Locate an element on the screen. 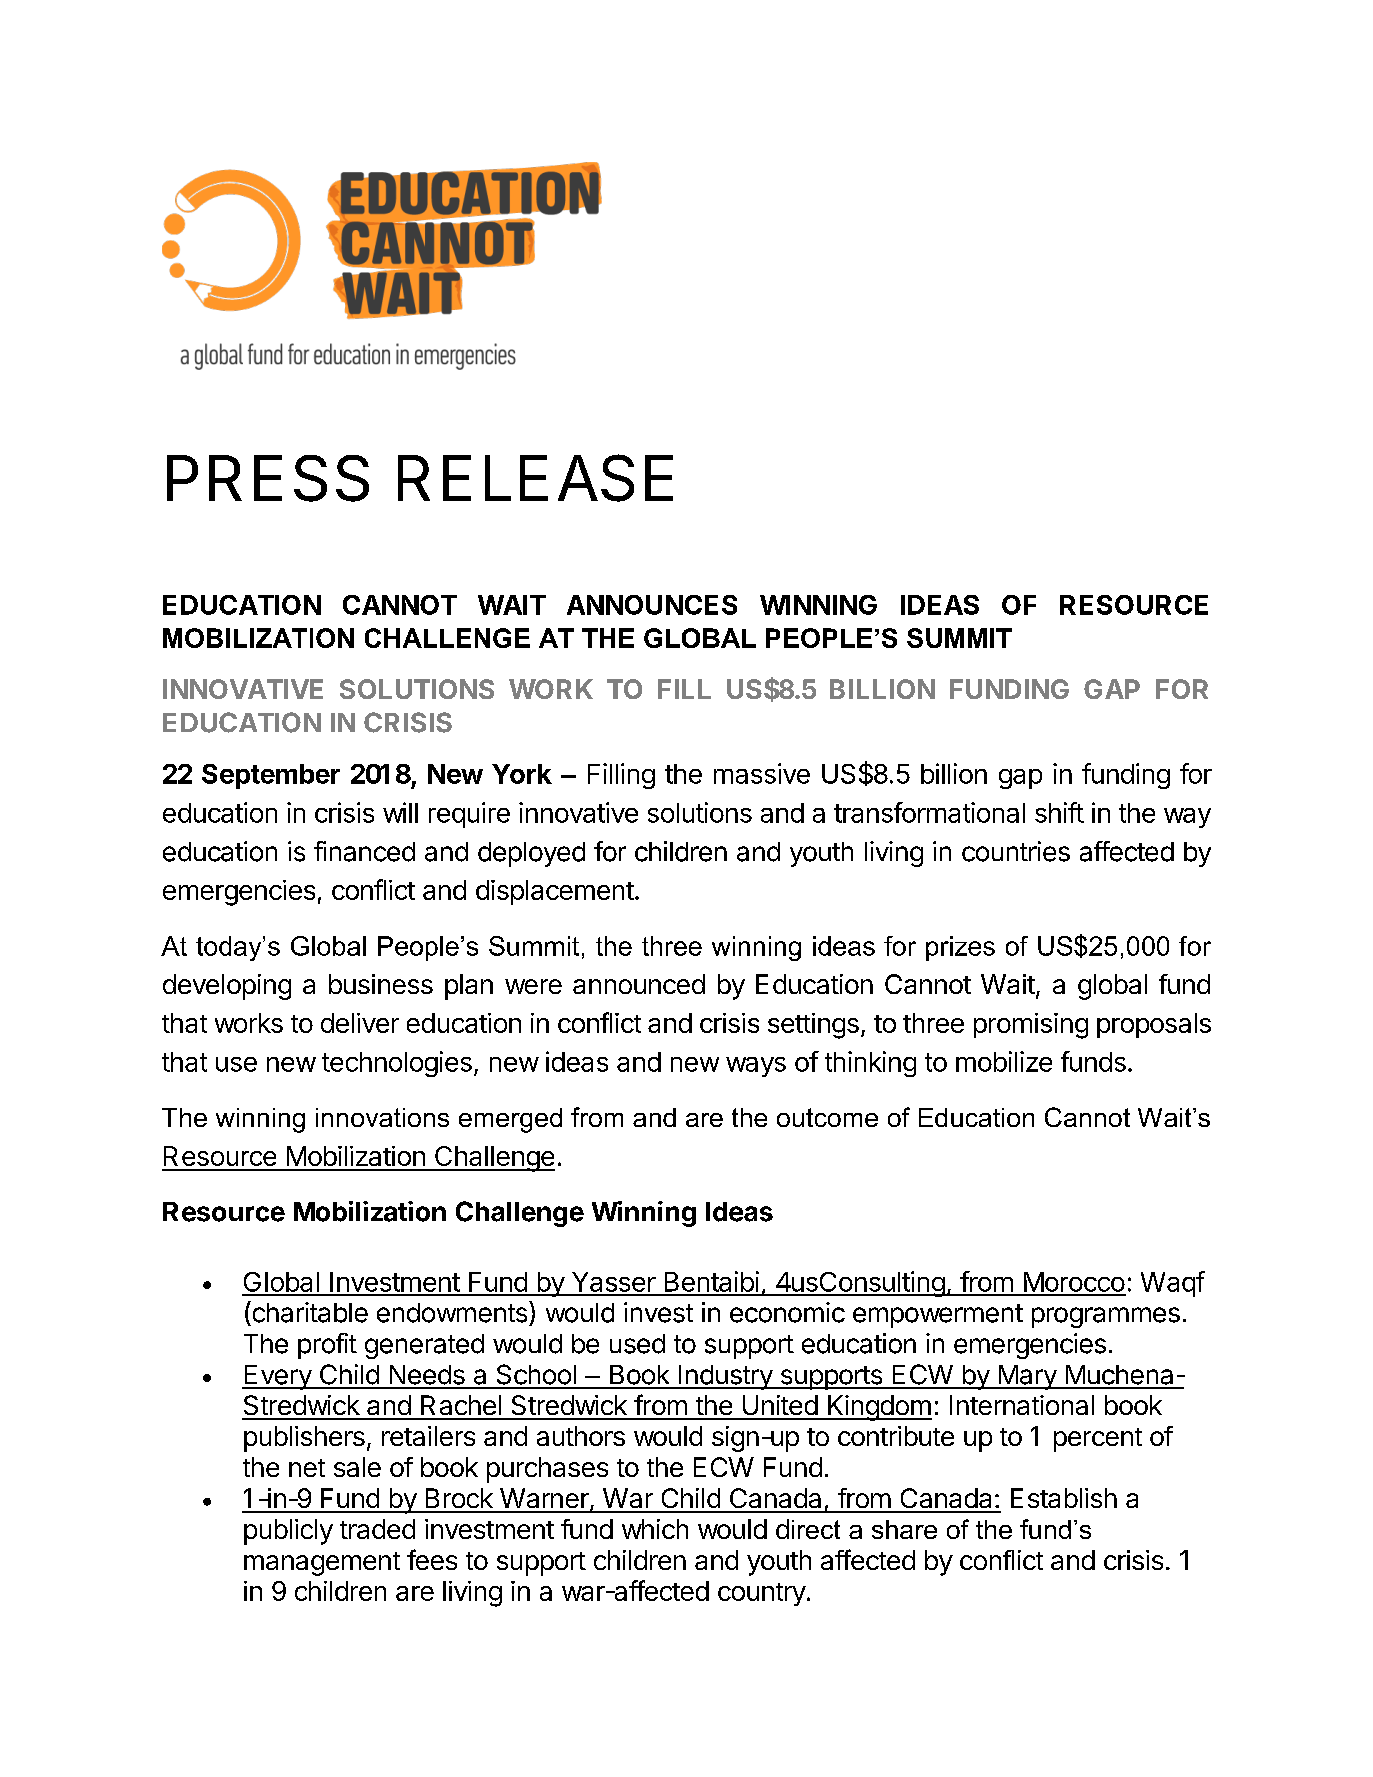 The height and width of the screenshot is (1777, 1373). announced is located at coordinates (639, 984).
